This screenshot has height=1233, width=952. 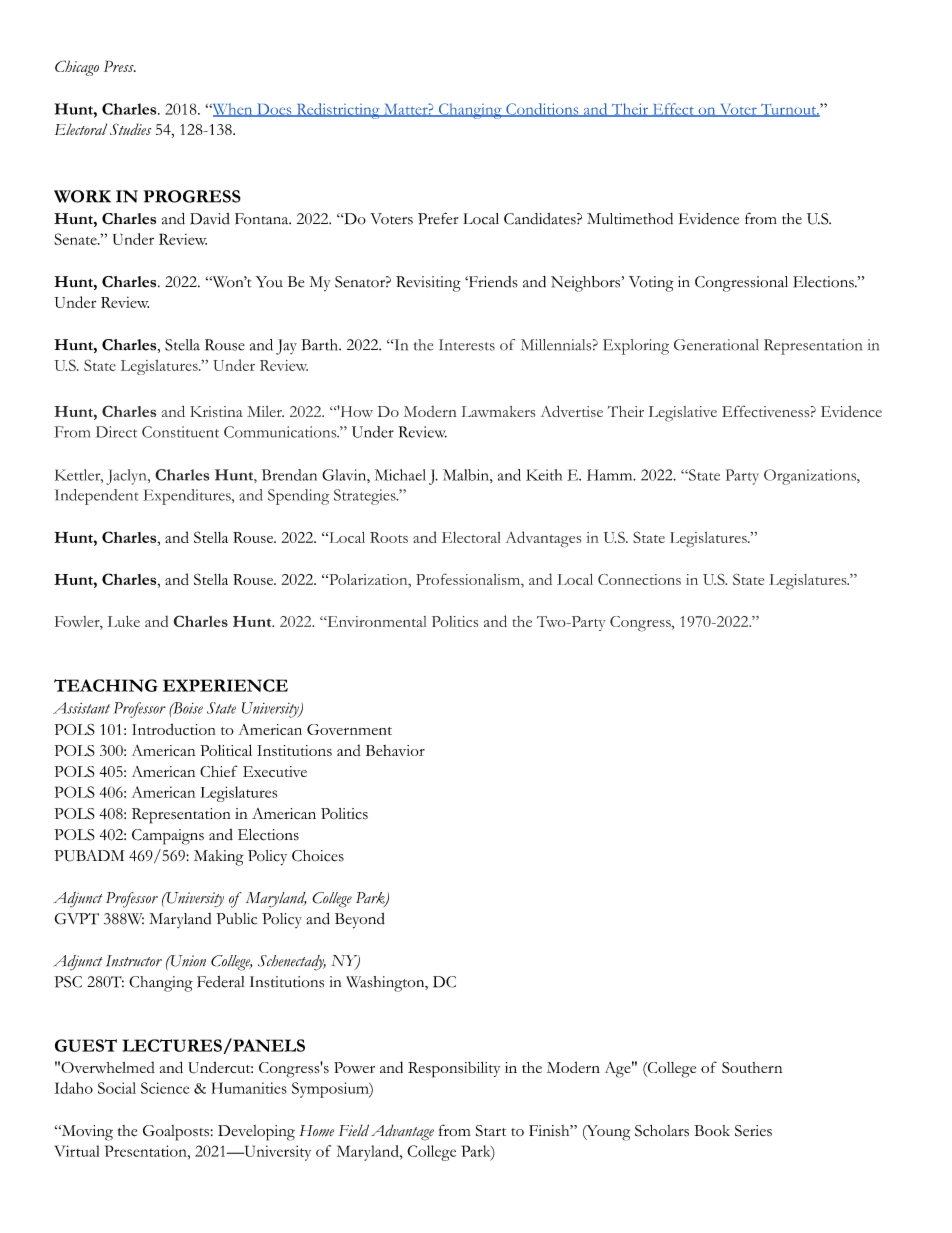 What do you see at coordinates (349, 729) in the screenshot?
I see `Government` at bounding box center [349, 729].
